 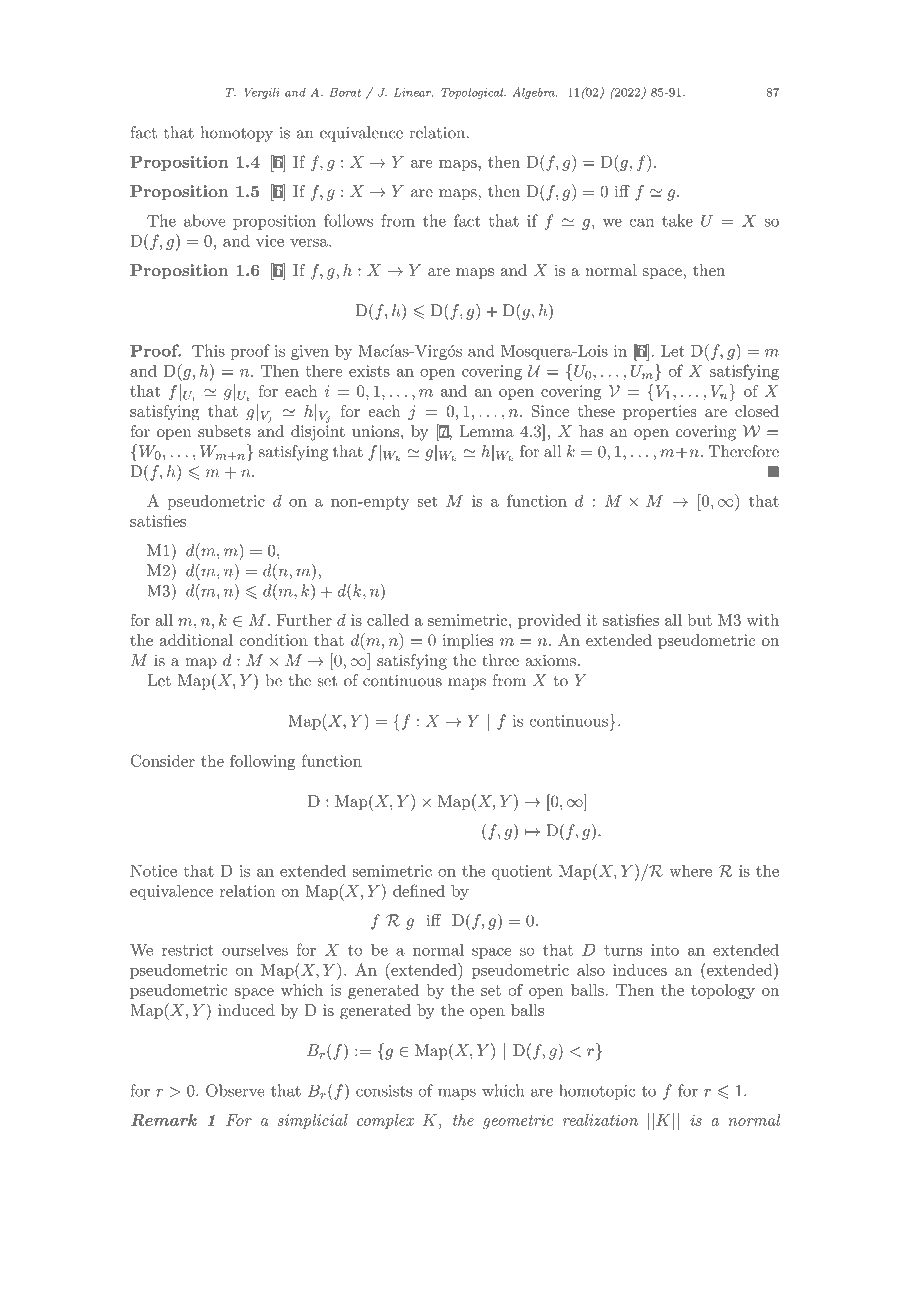 I want to click on take, so click(x=677, y=220).
